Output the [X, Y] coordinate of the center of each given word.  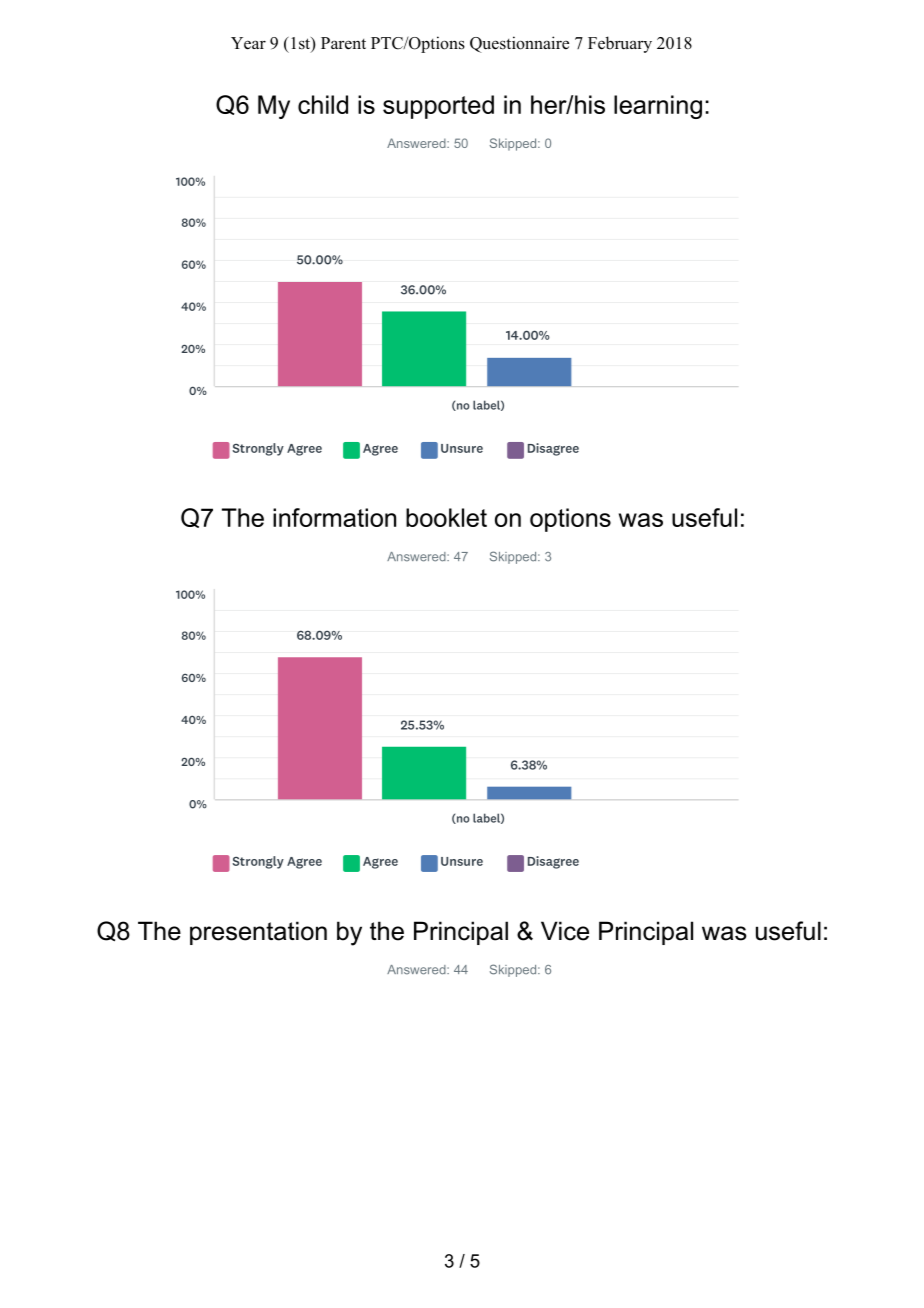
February [620, 44]
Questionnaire [519, 44]
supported [438, 107]
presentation [258, 933]
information [334, 517]
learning [658, 107]
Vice [565, 931]
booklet [446, 517]
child [323, 104]
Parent [343, 43]
